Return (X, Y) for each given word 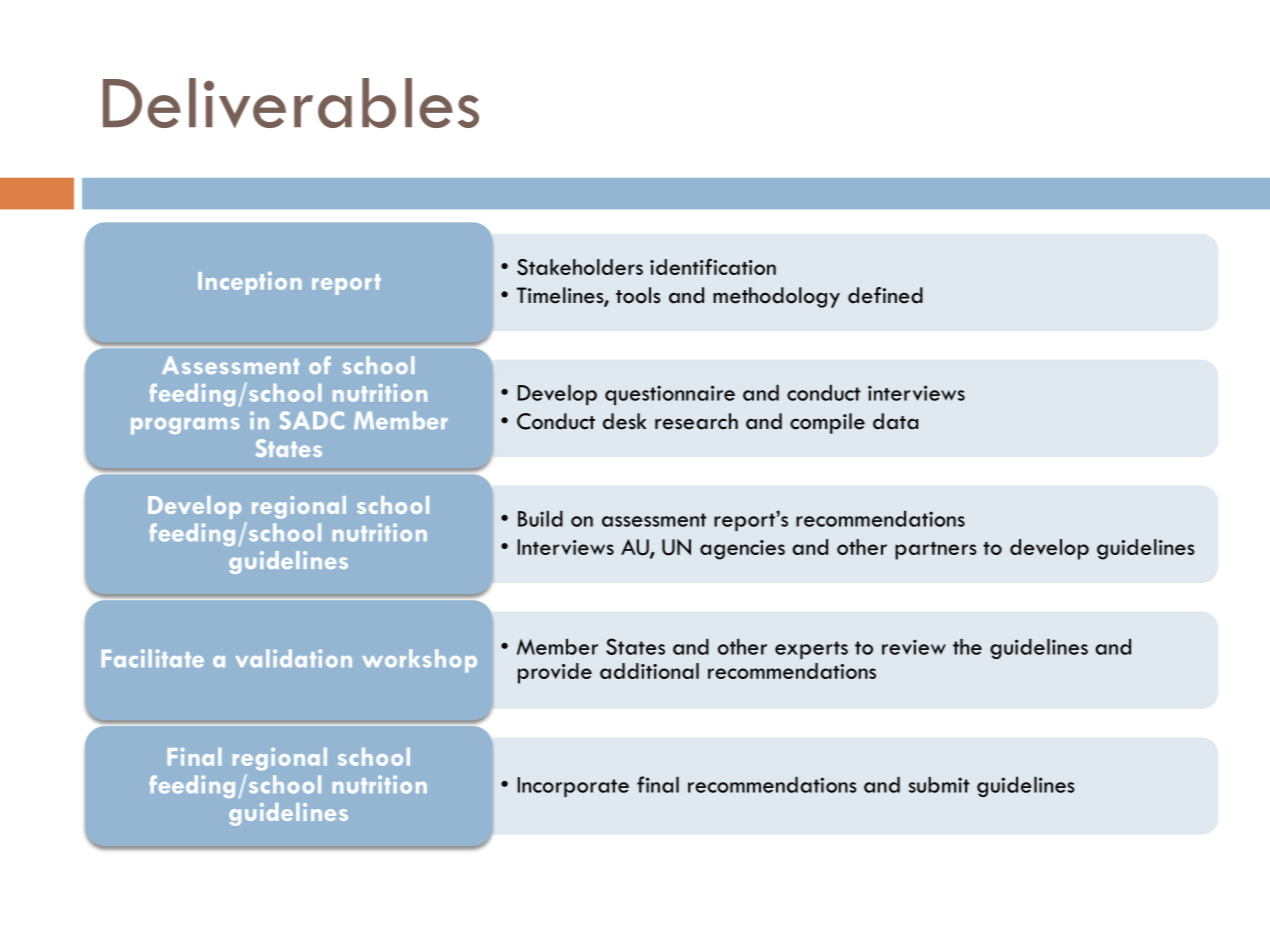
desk (624, 421)
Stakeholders (580, 267)
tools (638, 295)
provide (555, 673)
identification (713, 266)
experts (811, 650)
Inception (249, 283)
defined (885, 295)
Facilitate (153, 658)
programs (185, 426)
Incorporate (573, 787)
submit (939, 785)
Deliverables (291, 103)
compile (827, 423)
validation (294, 658)
